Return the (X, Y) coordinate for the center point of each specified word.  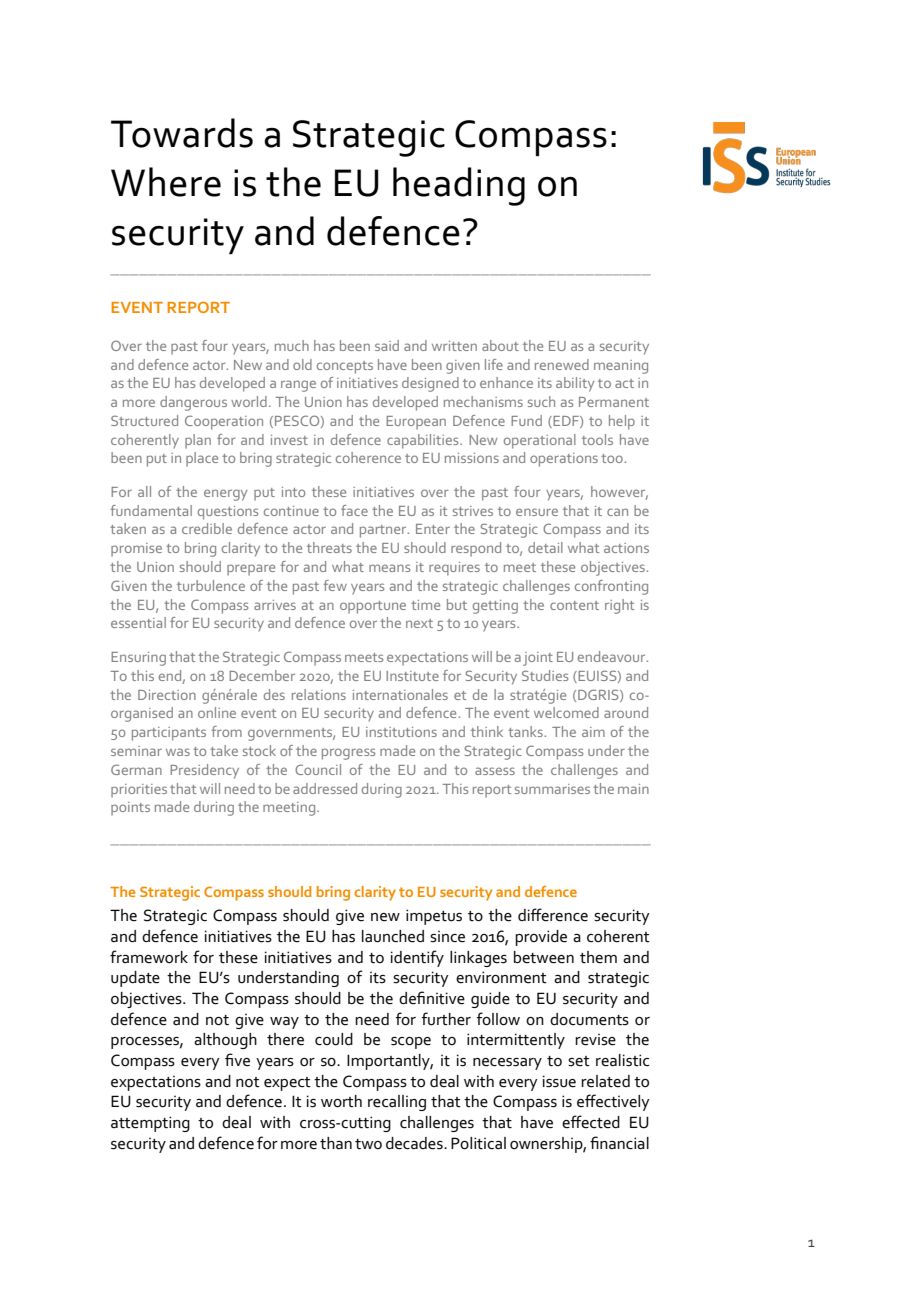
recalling (397, 1103)
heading (459, 186)
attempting (150, 1124)
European (416, 423)
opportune (373, 607)
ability (575, 384)
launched (393, 936)
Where (166, 182)
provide (541, 938)
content (574, 605)
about (500, 345)
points (130, 809)
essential (138, 622)
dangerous (193, 403)
